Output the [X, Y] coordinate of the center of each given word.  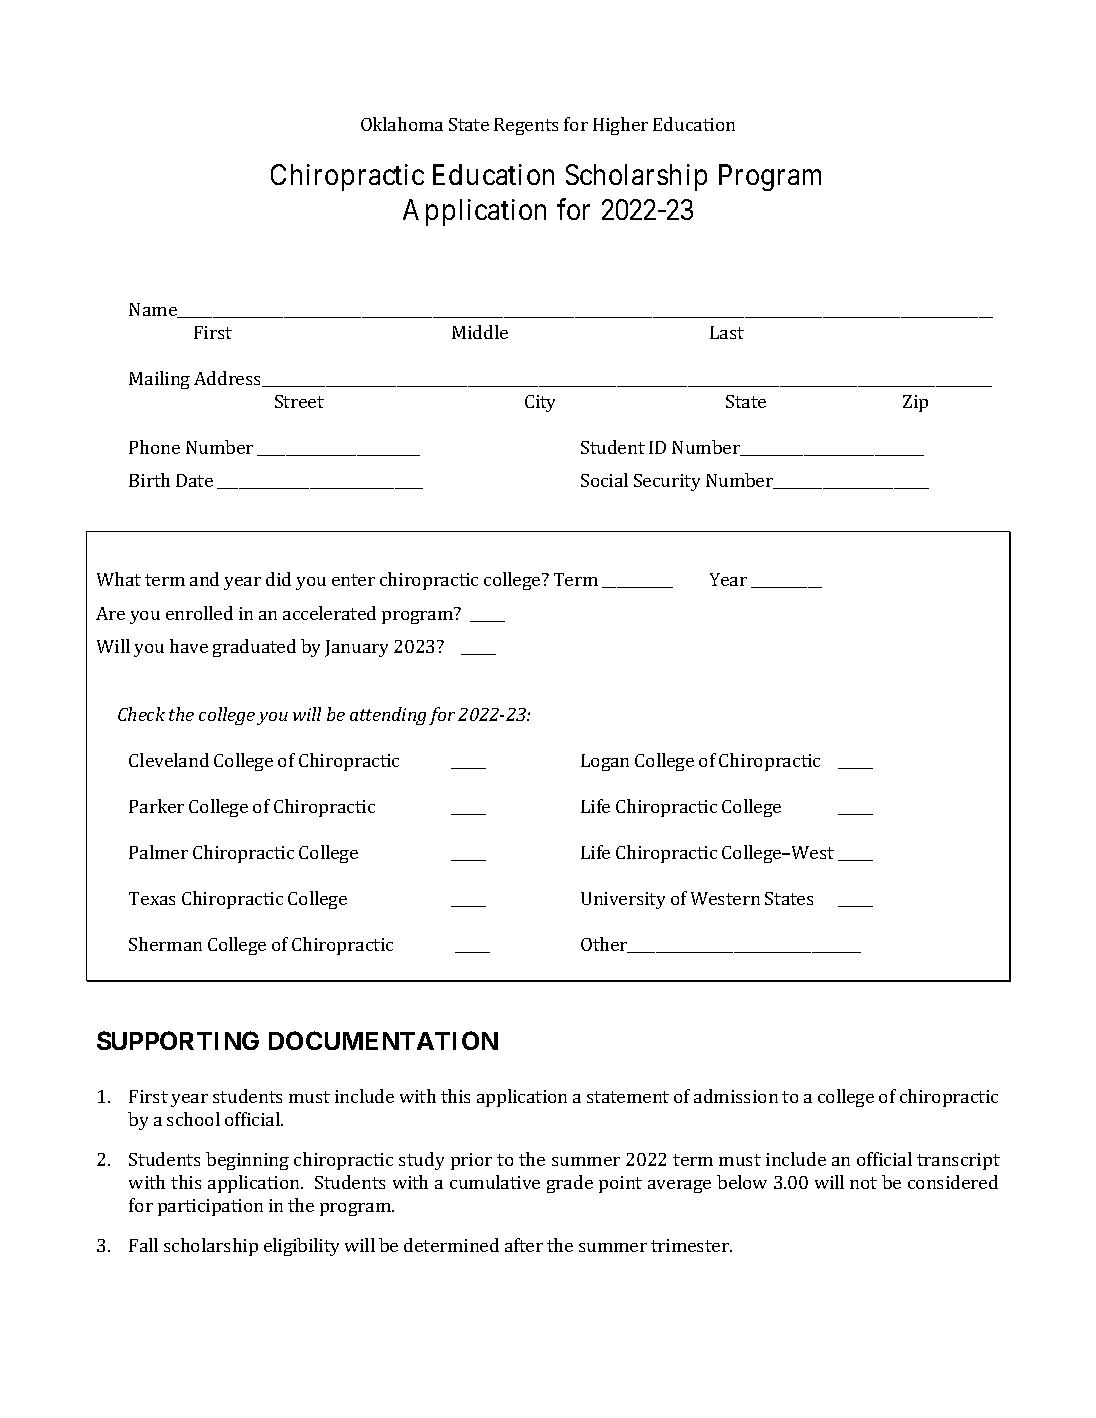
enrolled [199, 613]
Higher [620, 126]
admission [736, 1096]
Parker [156, 806]
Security [667, 482]
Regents [526, 126]
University [623, 900]
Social [604, 480]
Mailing [159, 380]
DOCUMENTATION [383, 1040]
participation [210, 1207]
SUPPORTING [178, 1040]
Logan [605, 762]
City [540, 403]
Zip [915, 403]
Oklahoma [402, 124]
